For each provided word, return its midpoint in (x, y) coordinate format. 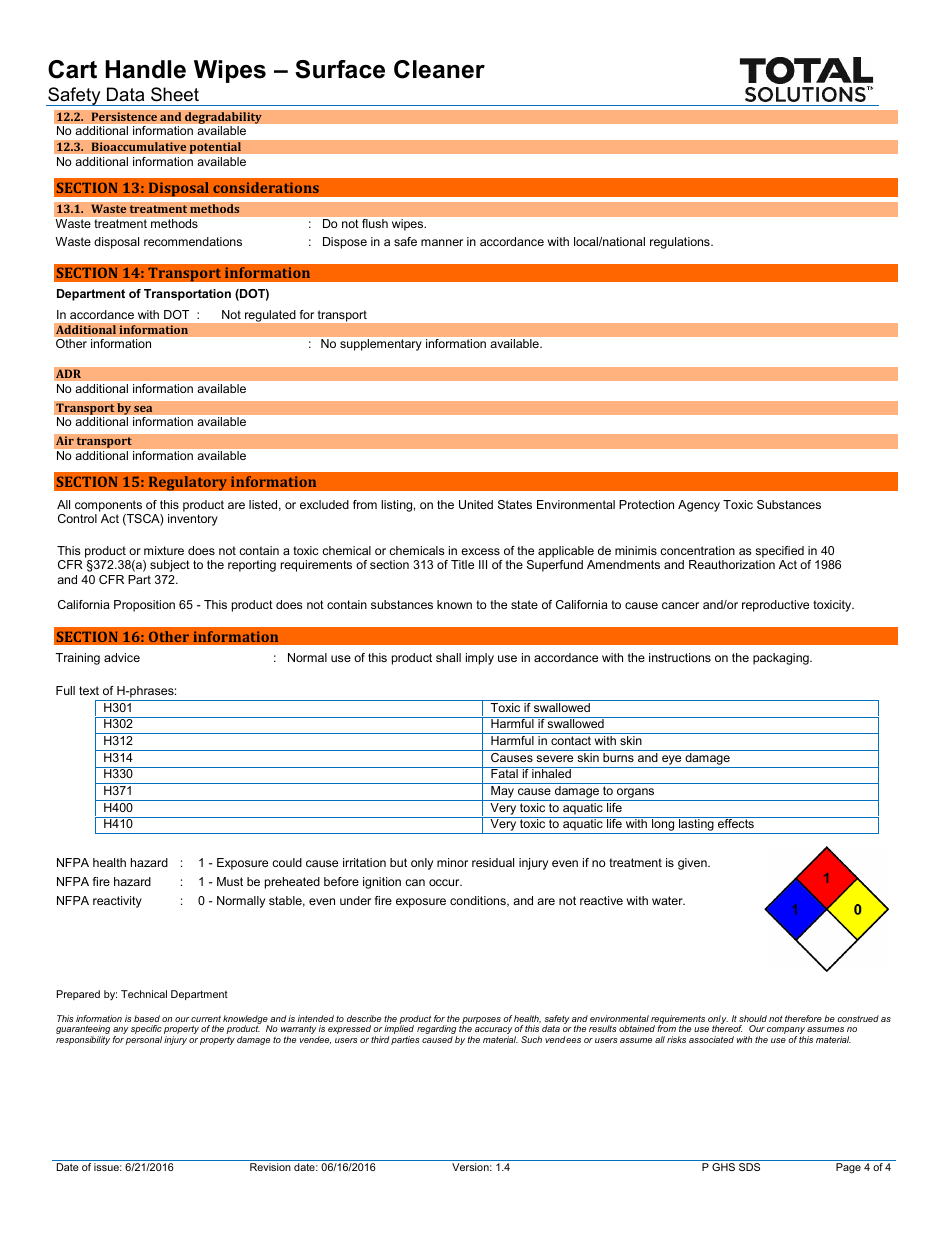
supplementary (380, 345)
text (89, 690)
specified (779, 553)
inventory (193, 520)
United (476, 504)
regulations (681, 243)
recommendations (193, 241)
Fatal (504, 772)
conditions (479, 901)
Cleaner (439, 69)
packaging (782, 659)
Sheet (175, 94)
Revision (270, 1167)
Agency (699, 506)
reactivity (117, 902)
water (668, 900)
